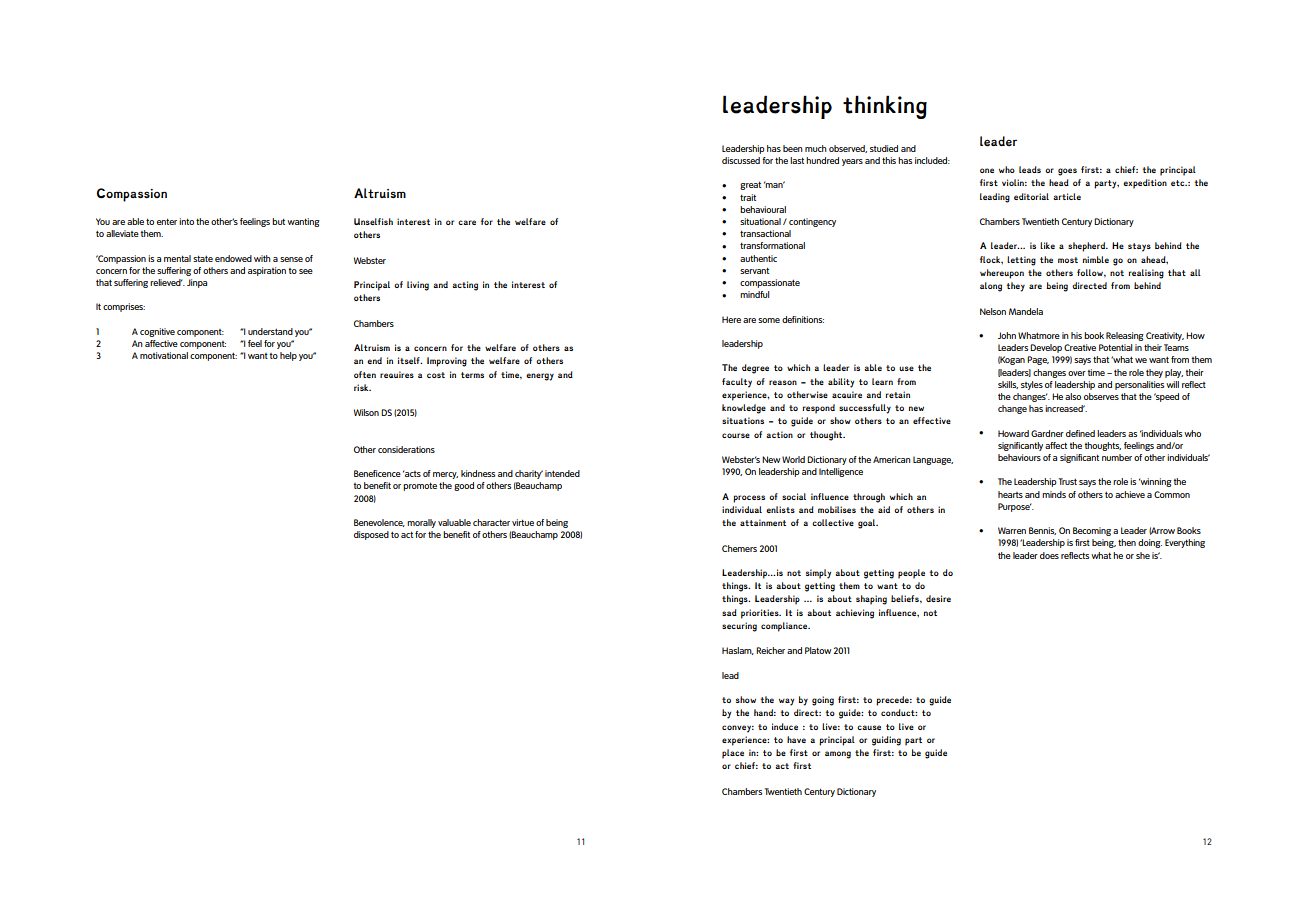 The width and height of the image is (1308, 924). Describe the element at coordinates (769, 320) in the image. I see `some` at that location.
